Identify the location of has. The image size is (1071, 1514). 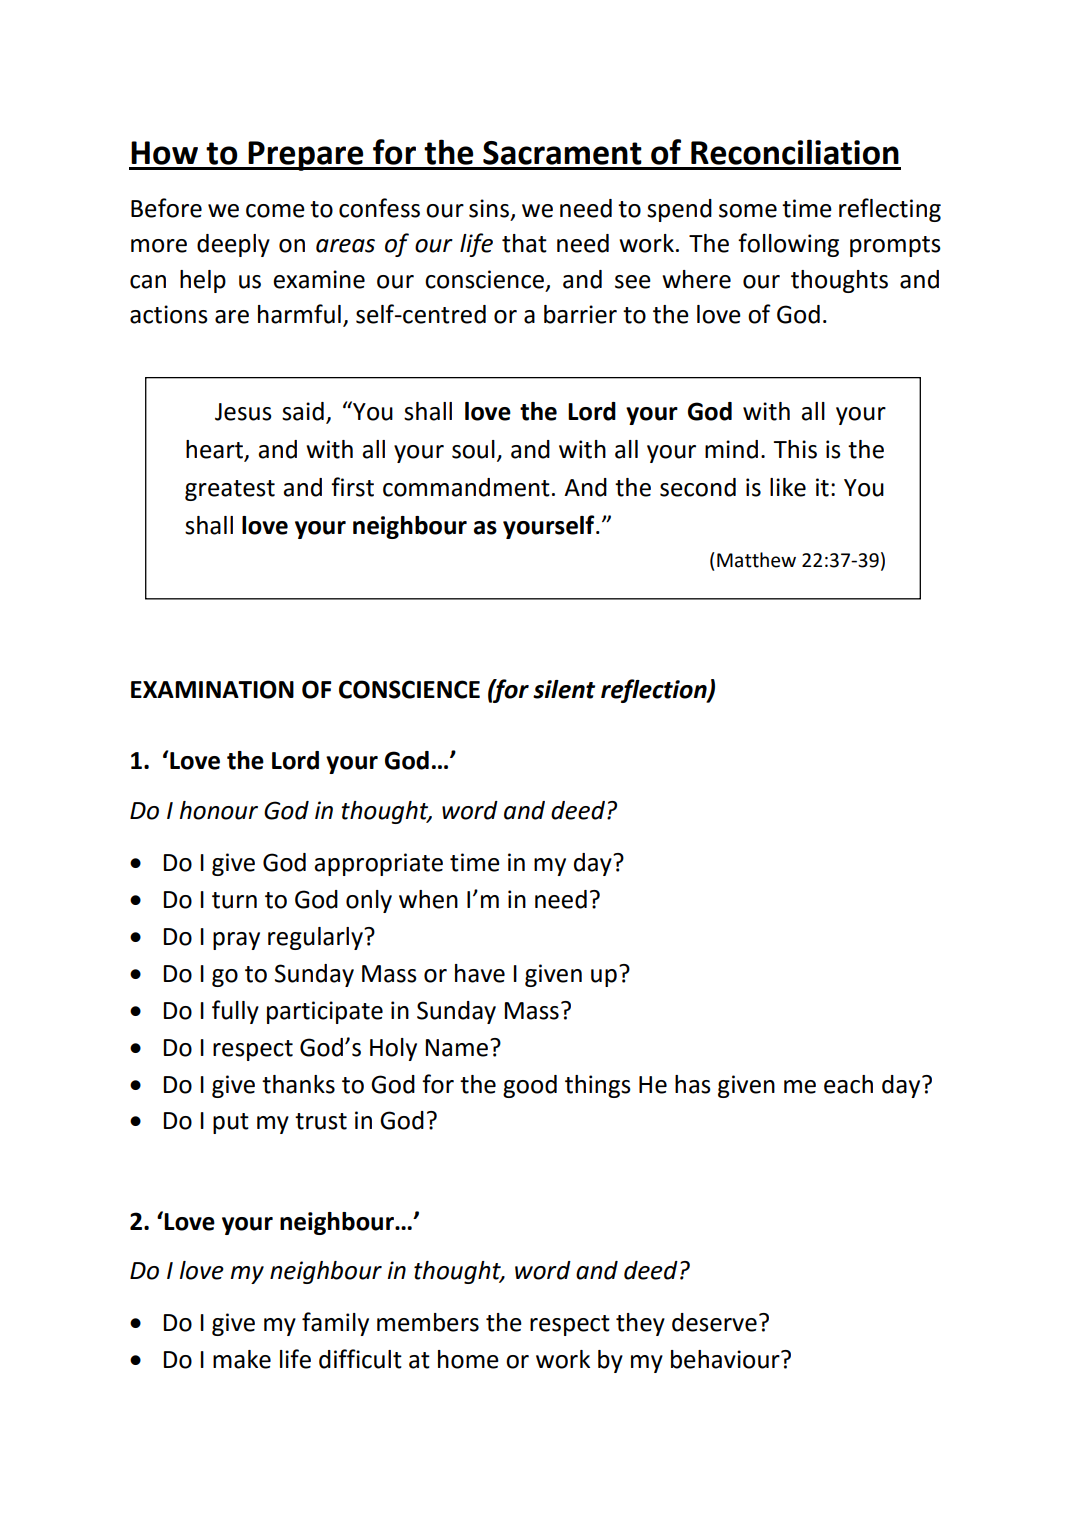
(693, 1084).
